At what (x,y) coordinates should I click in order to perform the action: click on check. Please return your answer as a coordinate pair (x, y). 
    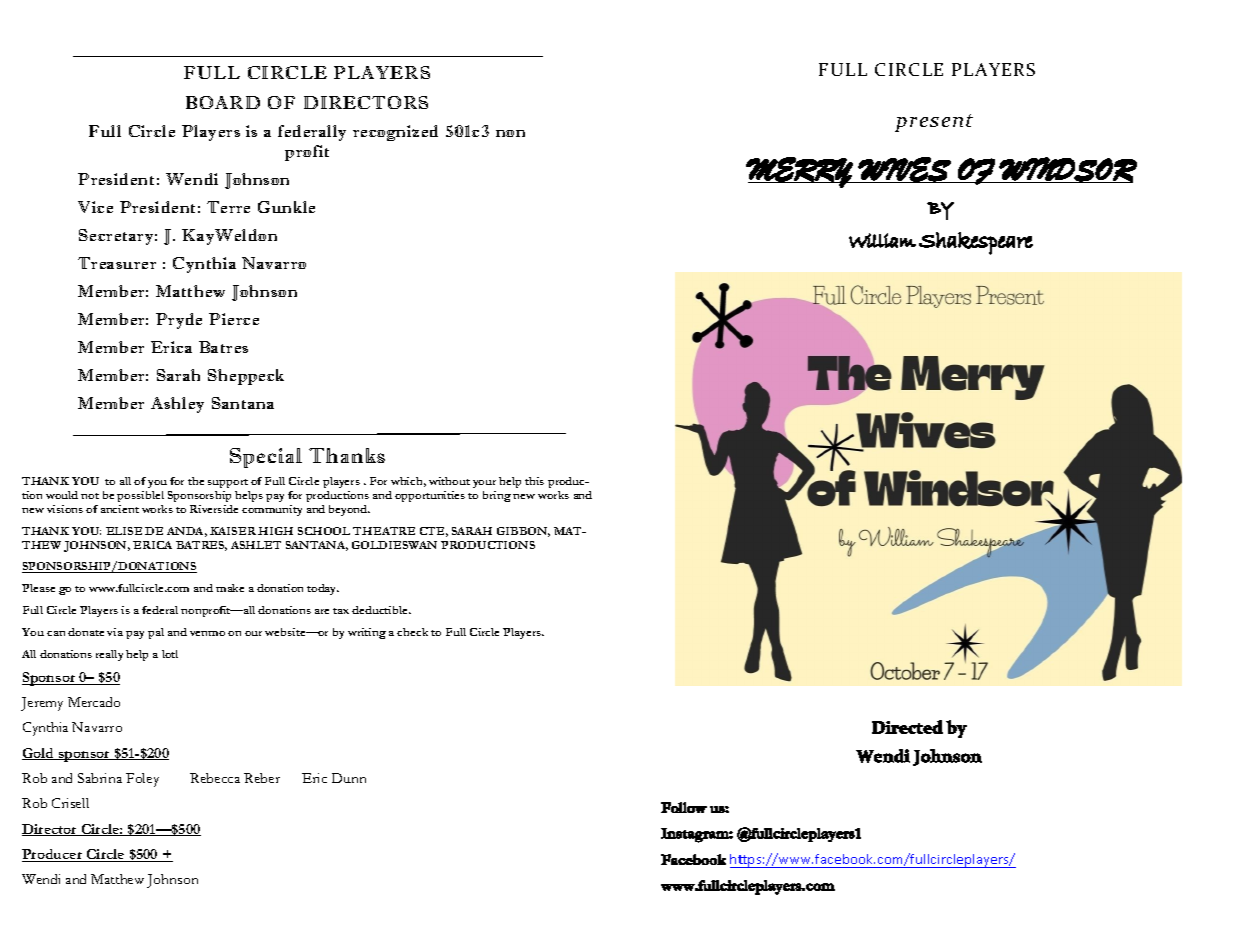
    Looking at the image, I should click on (412, 632).
